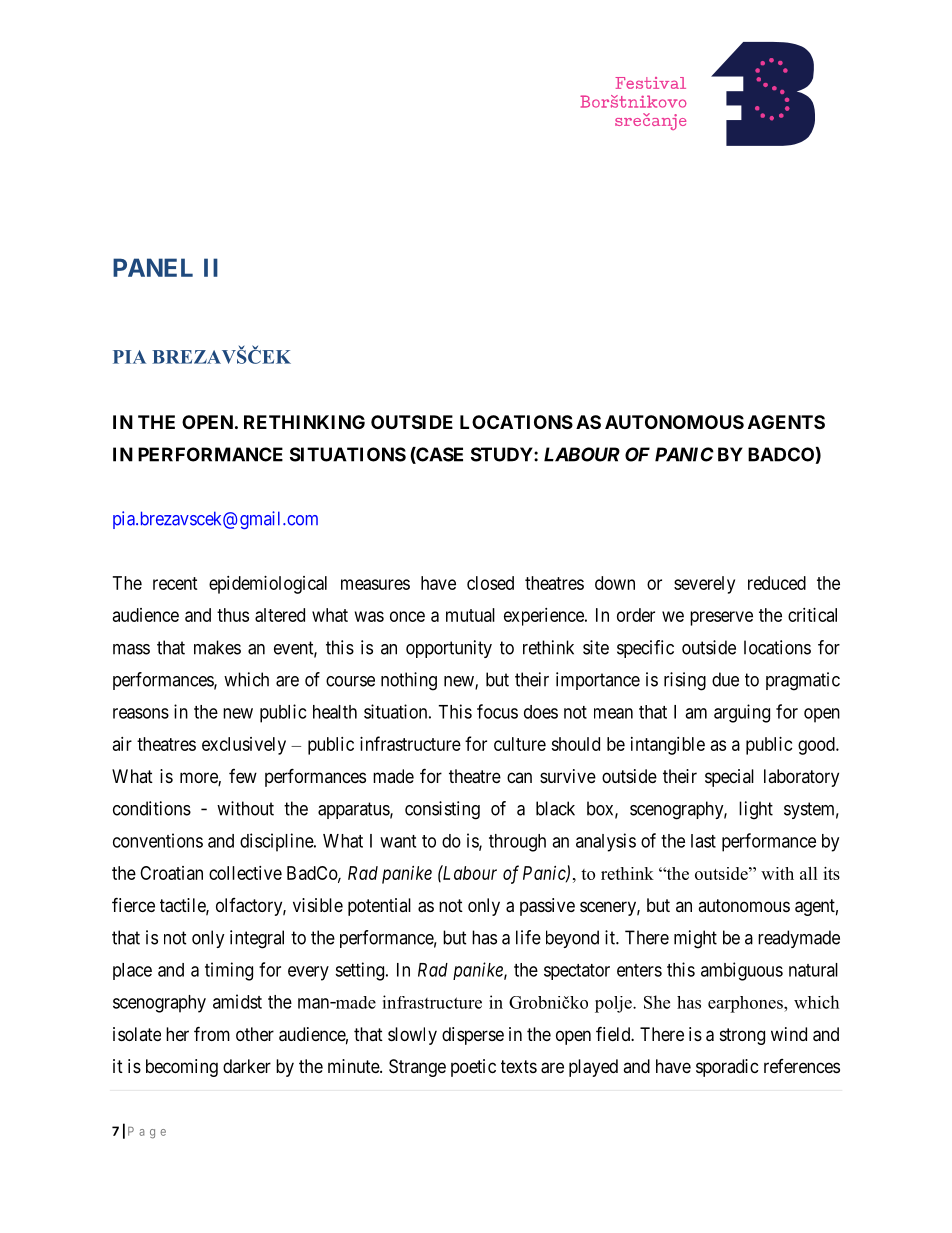 The image size is (952, 1233). I want to click on from, so click(212, 1033).
